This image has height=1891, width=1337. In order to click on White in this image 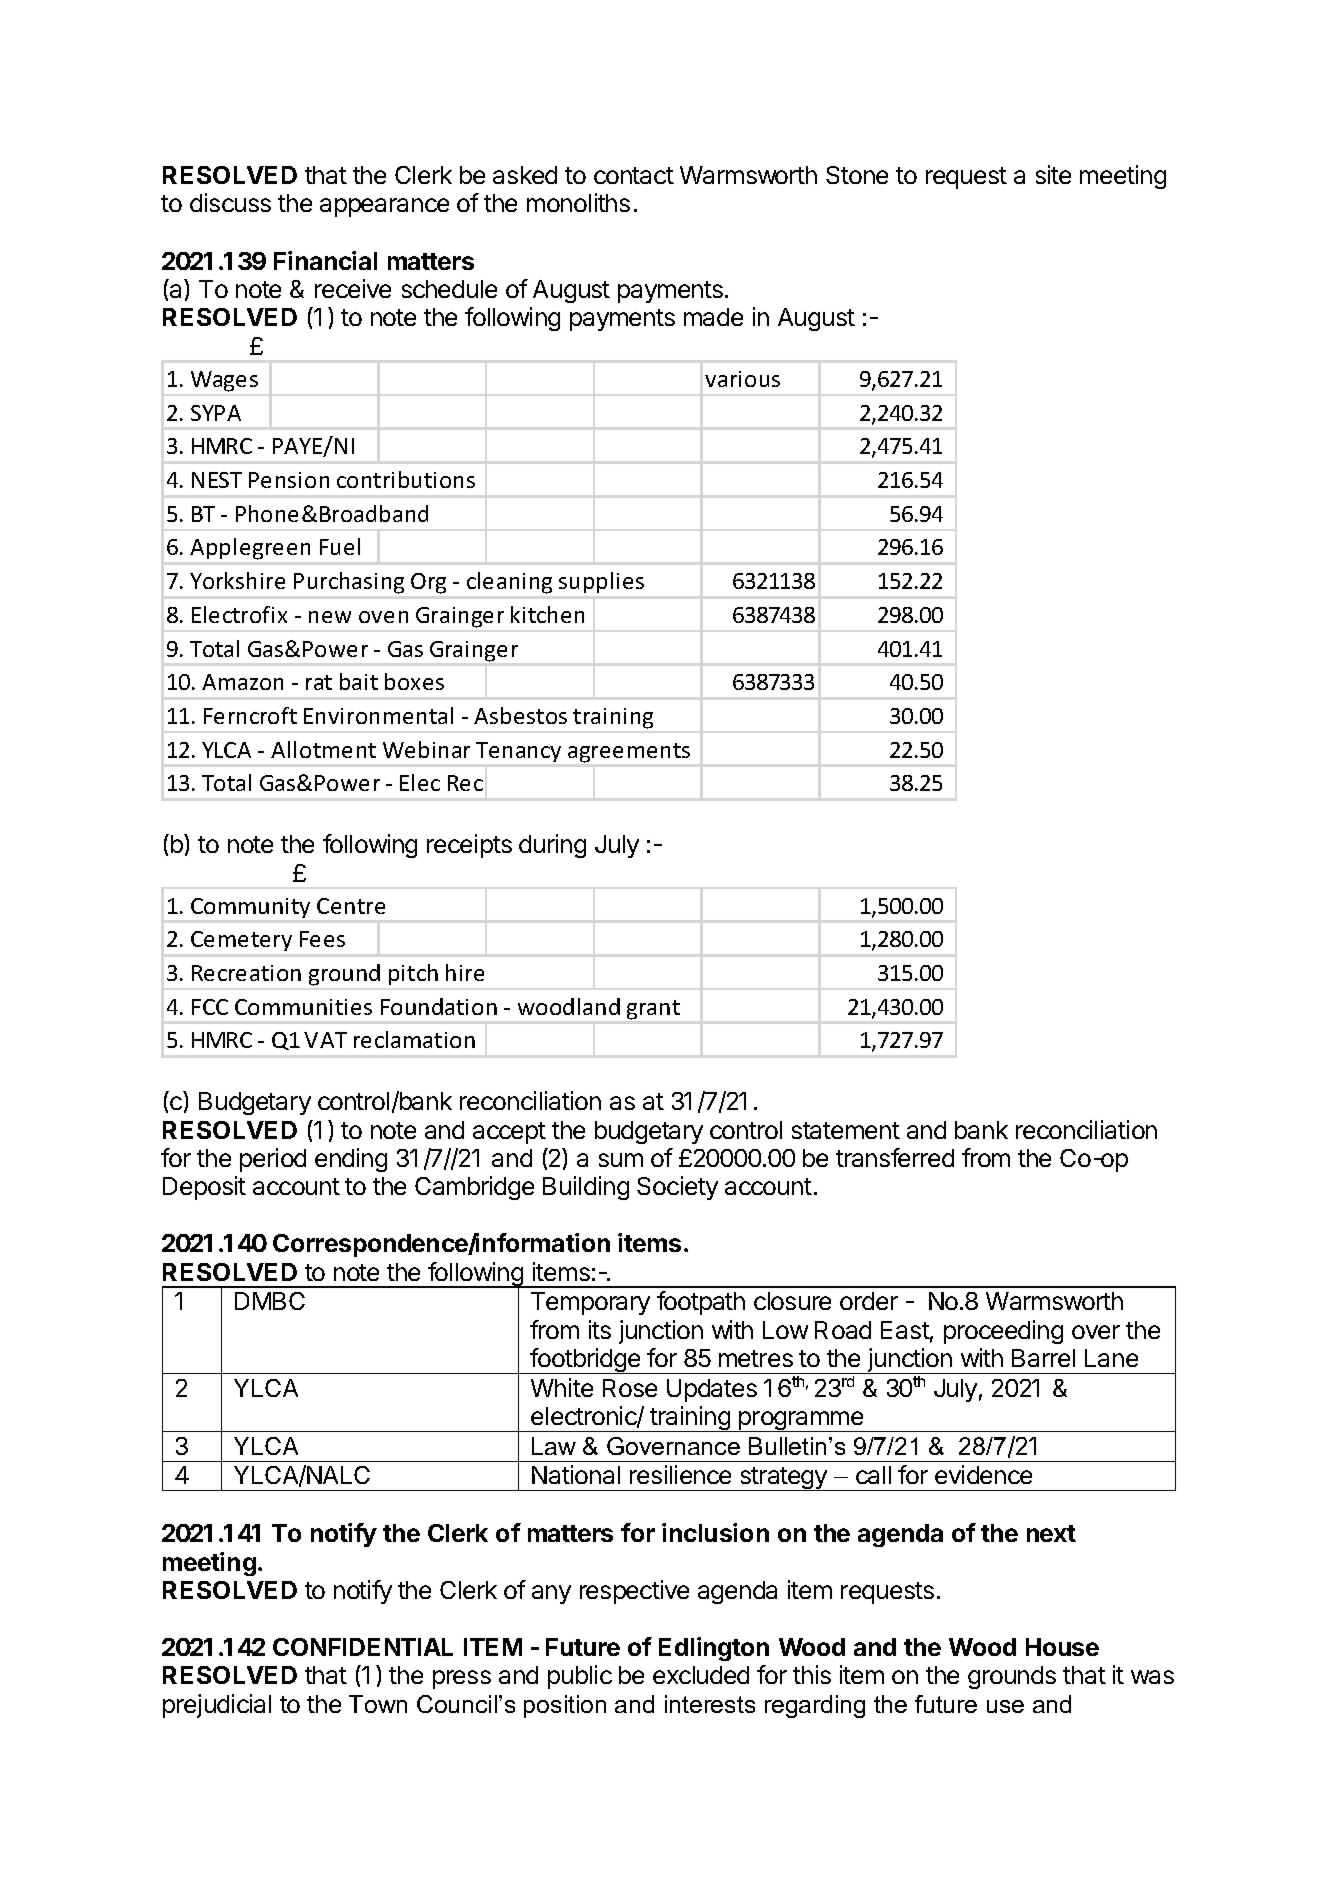, I will do `click(562, 1387)`.
